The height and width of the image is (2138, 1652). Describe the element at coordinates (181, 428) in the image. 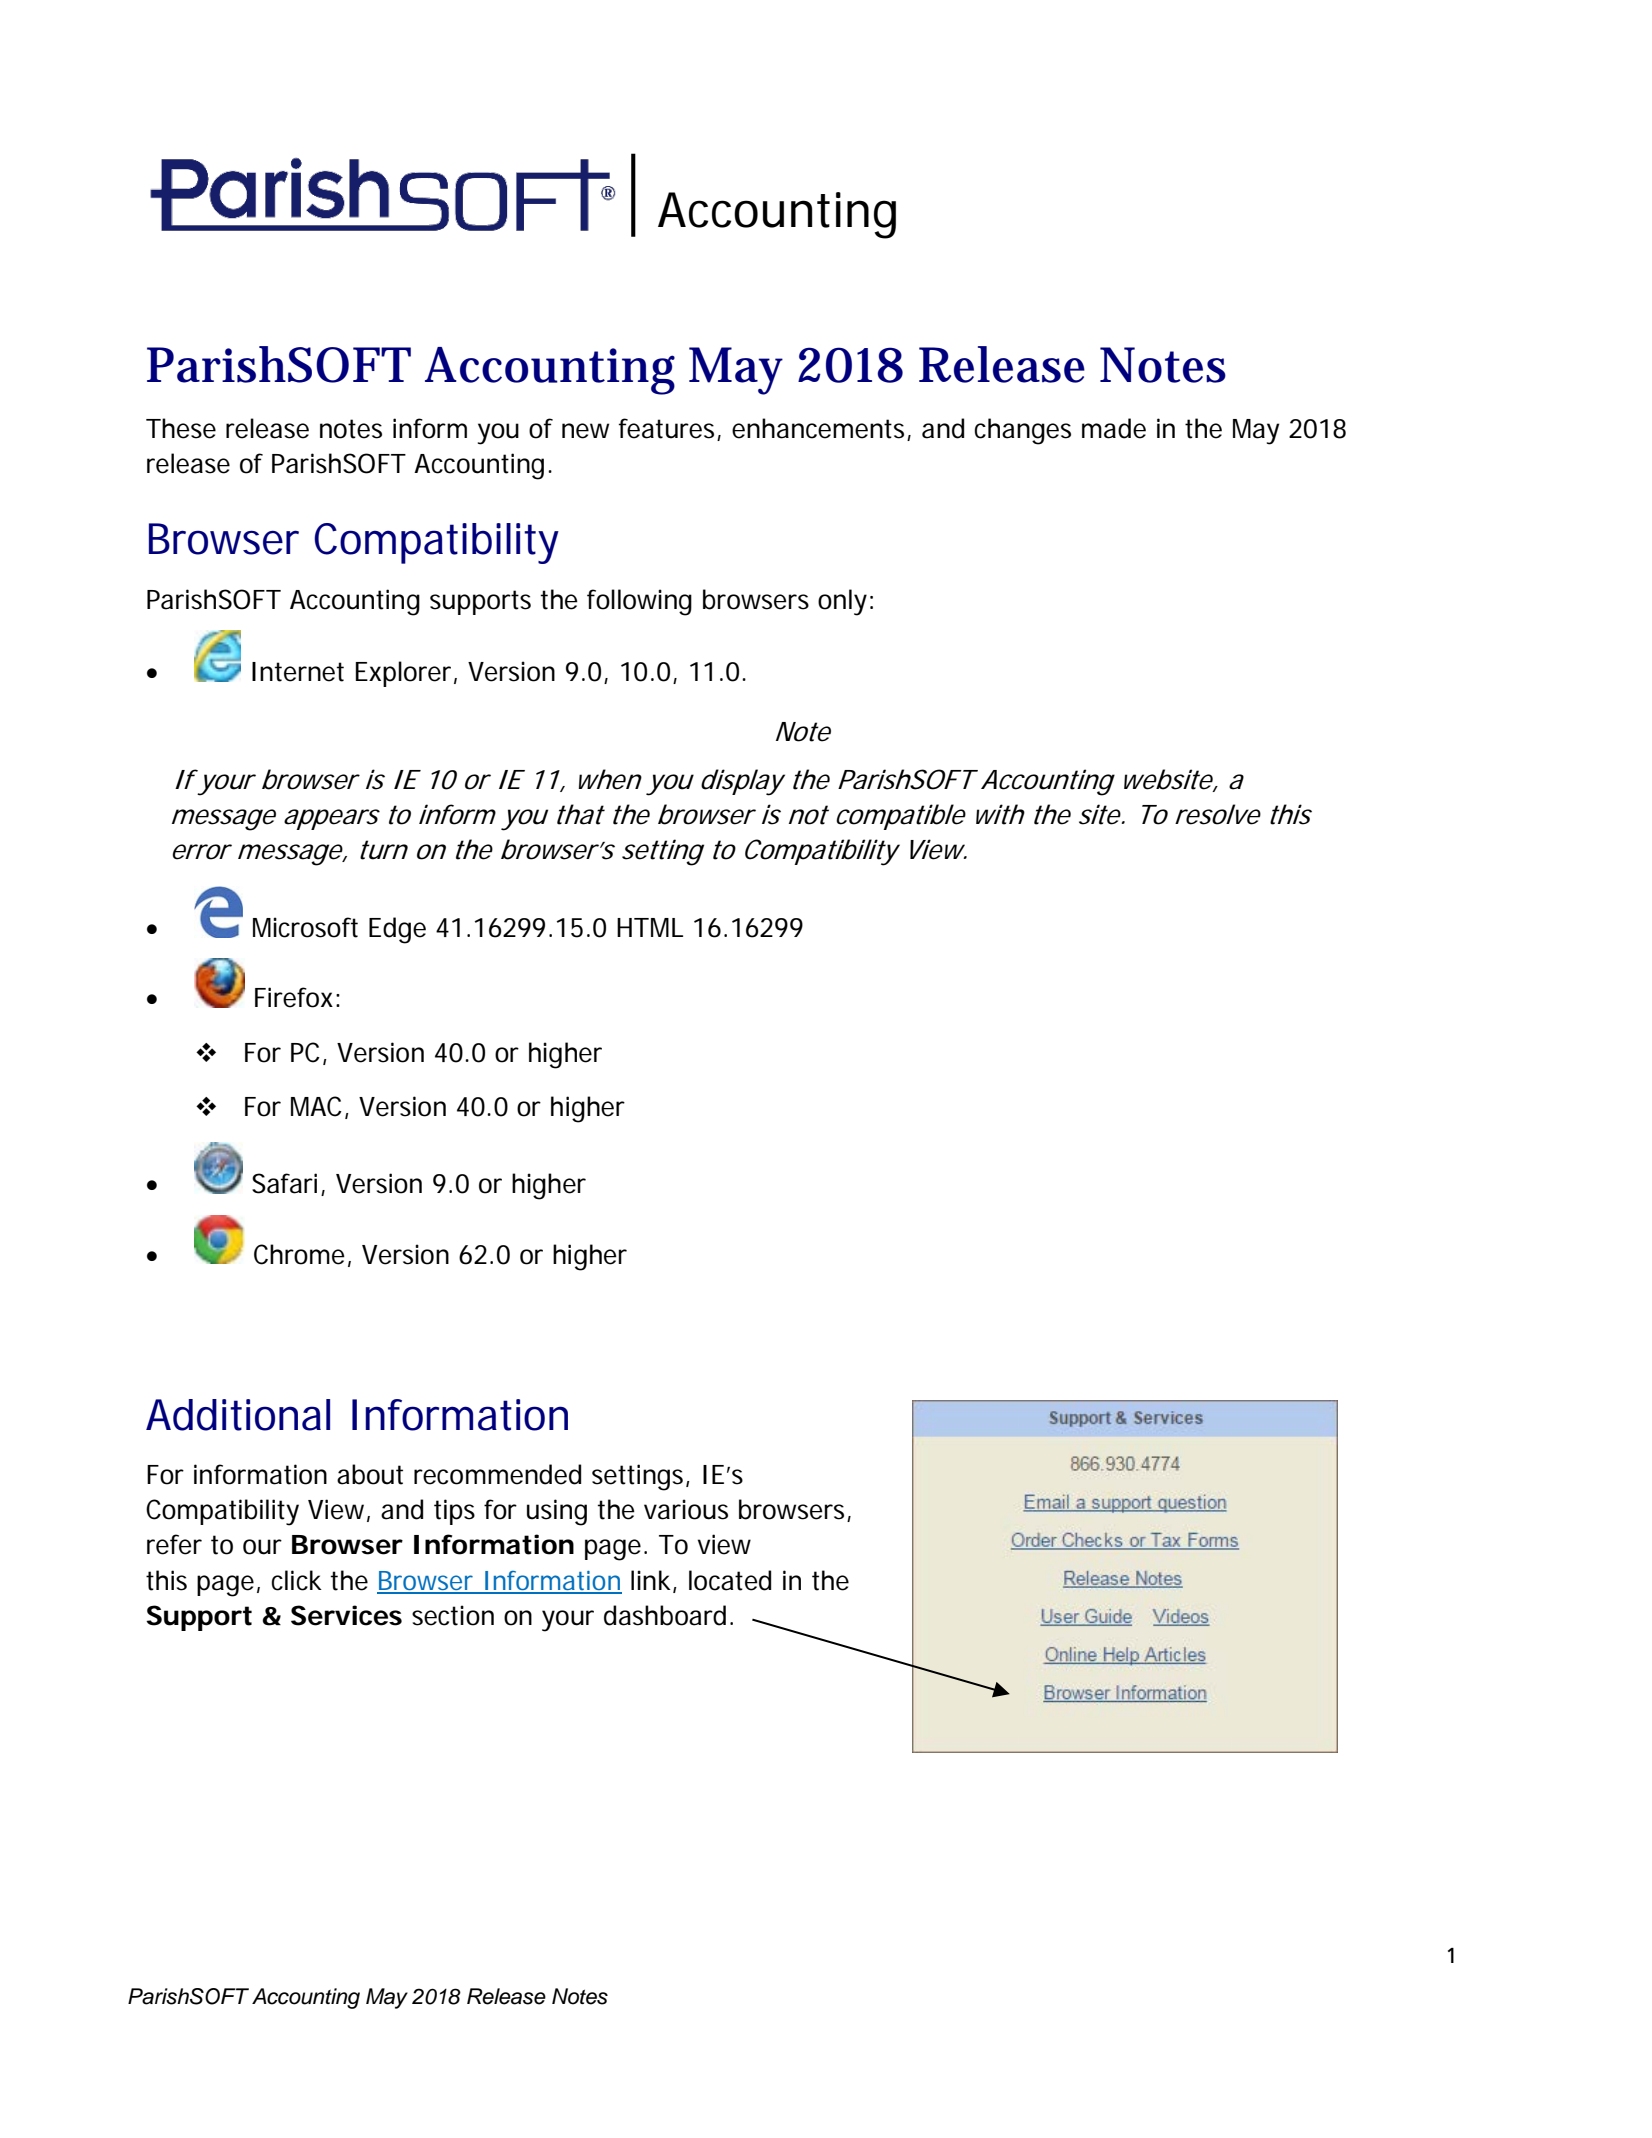

I see `These` at that location.
